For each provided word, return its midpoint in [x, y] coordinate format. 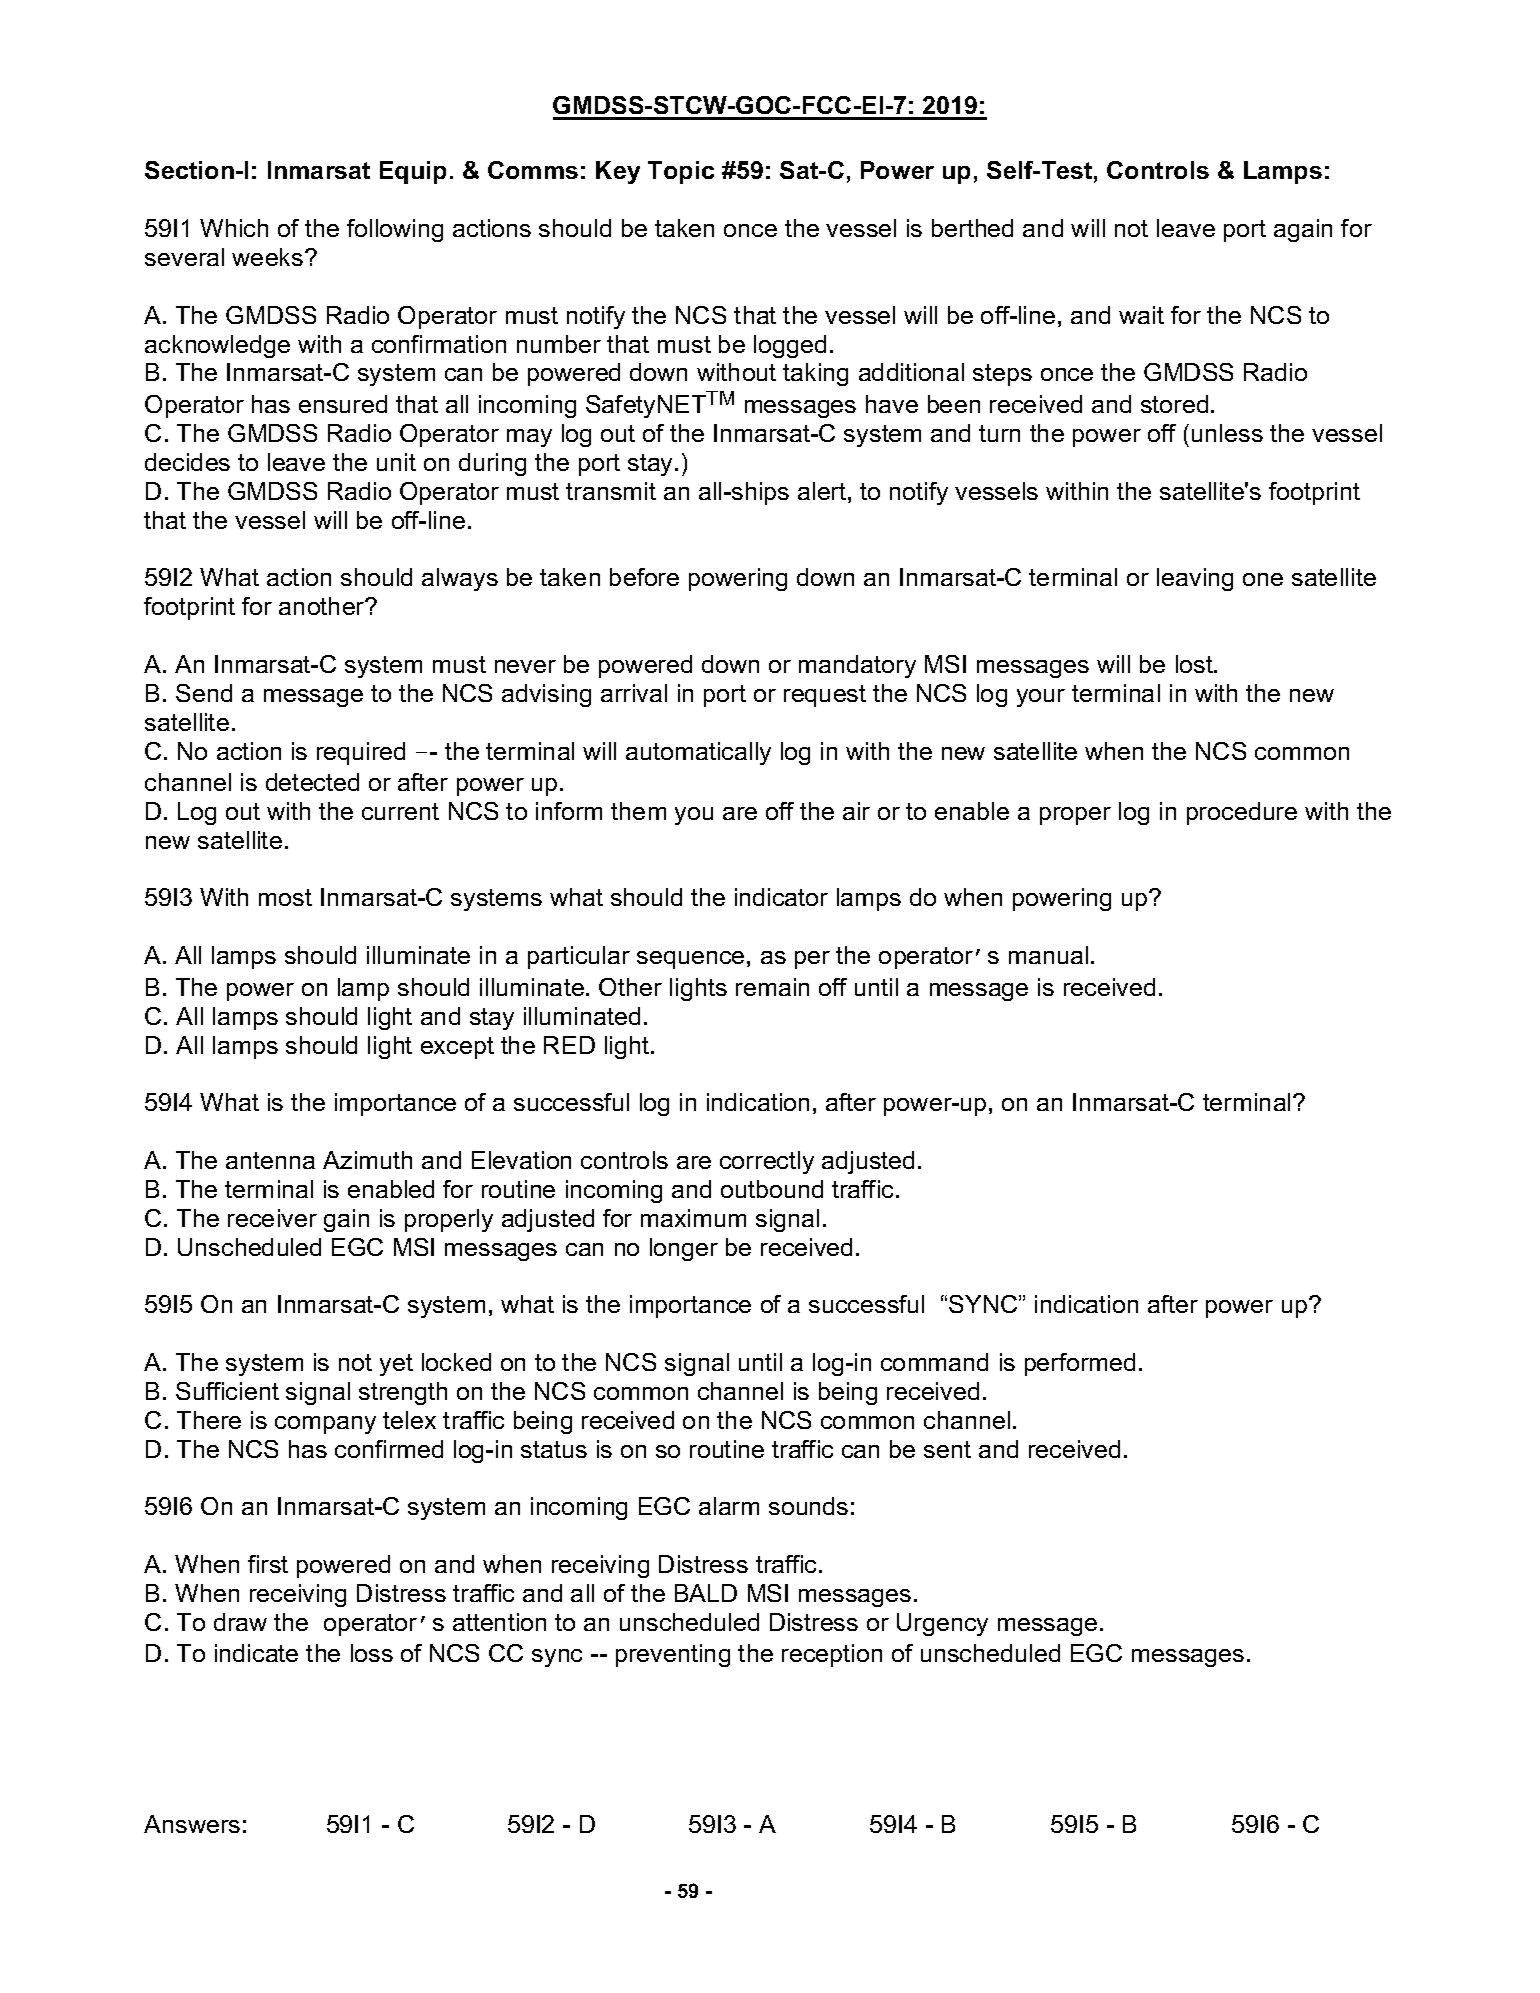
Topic [681, 172]
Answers [192, 1824]
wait [1141, 315]
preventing [673, 1655]
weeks [269, 257]
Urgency [942, 1624]
